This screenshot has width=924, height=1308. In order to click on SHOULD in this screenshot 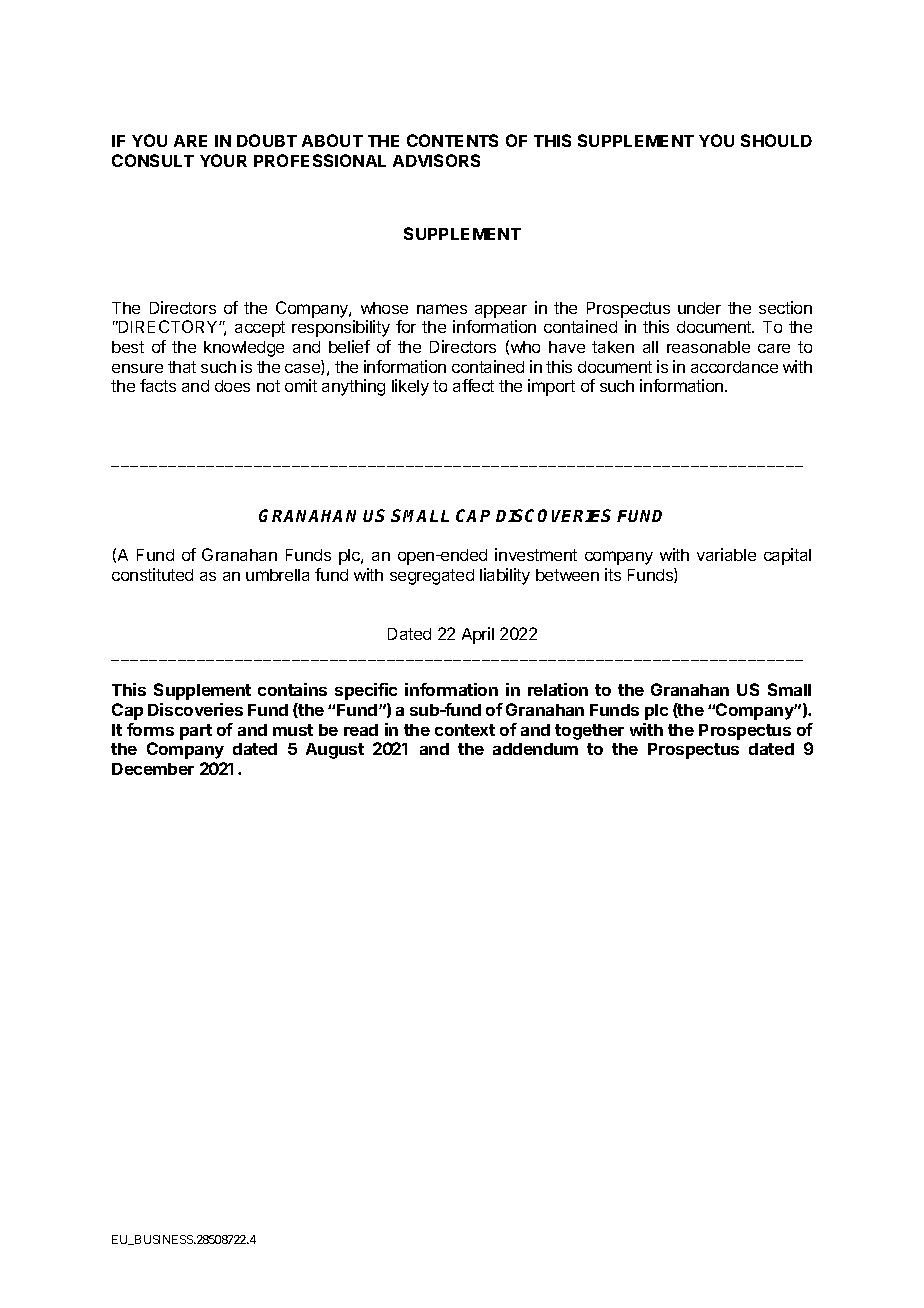, I will do `click(776, 140)`.
